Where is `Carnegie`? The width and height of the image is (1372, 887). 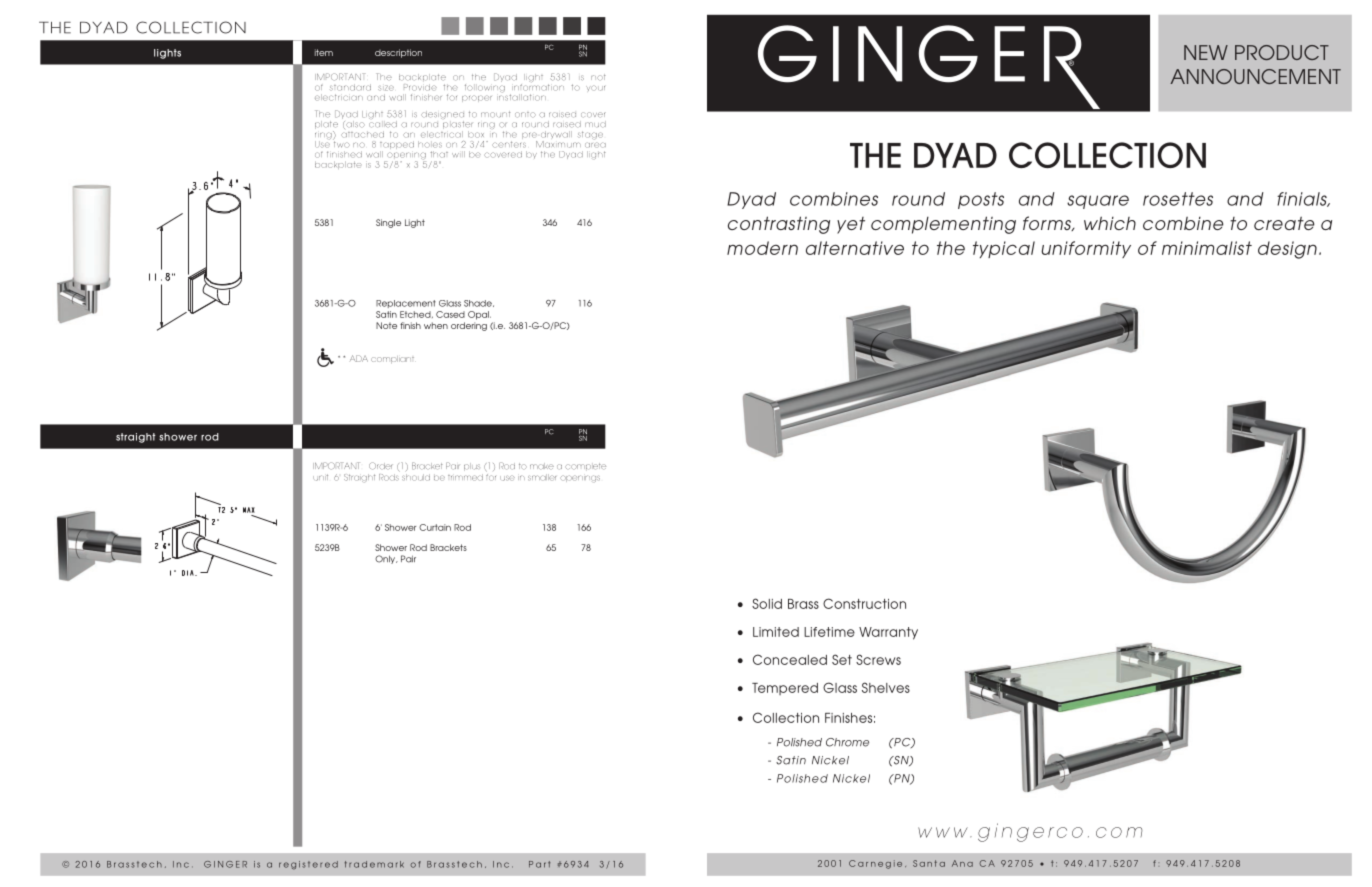
Carnegie is located at coordinates (875, 864).
